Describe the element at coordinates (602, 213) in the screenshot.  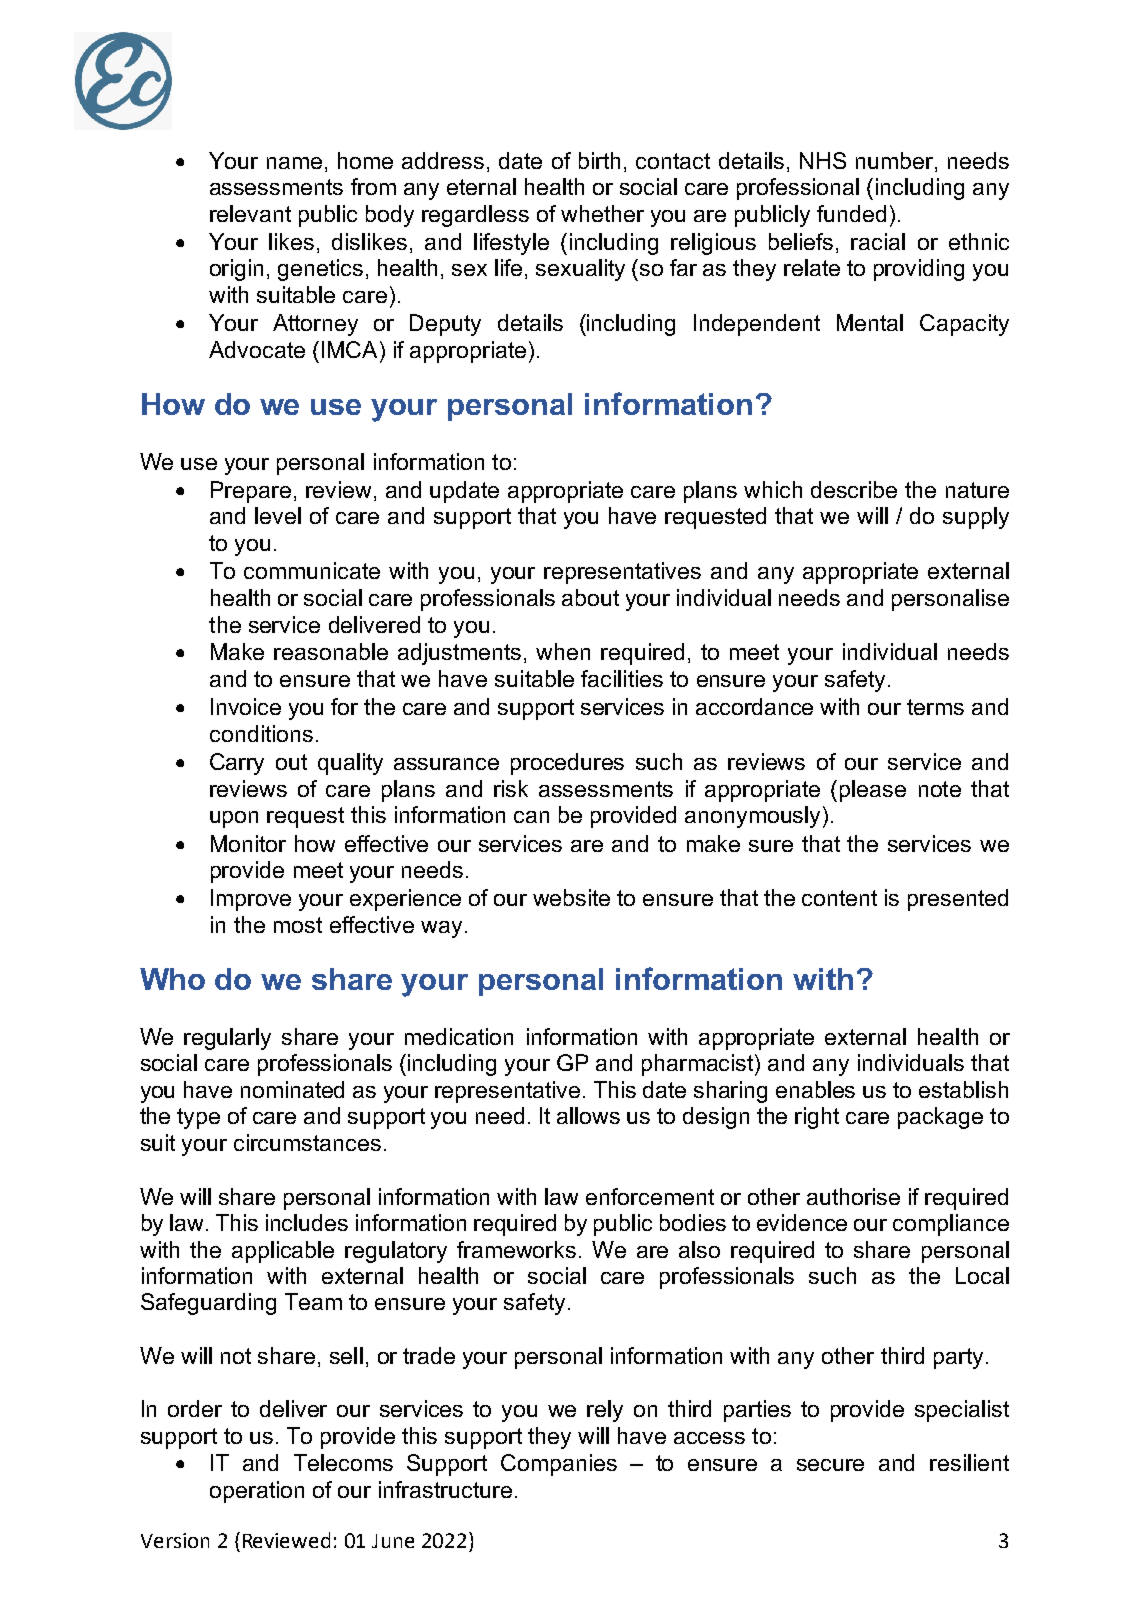
I see `whether` at that location.
